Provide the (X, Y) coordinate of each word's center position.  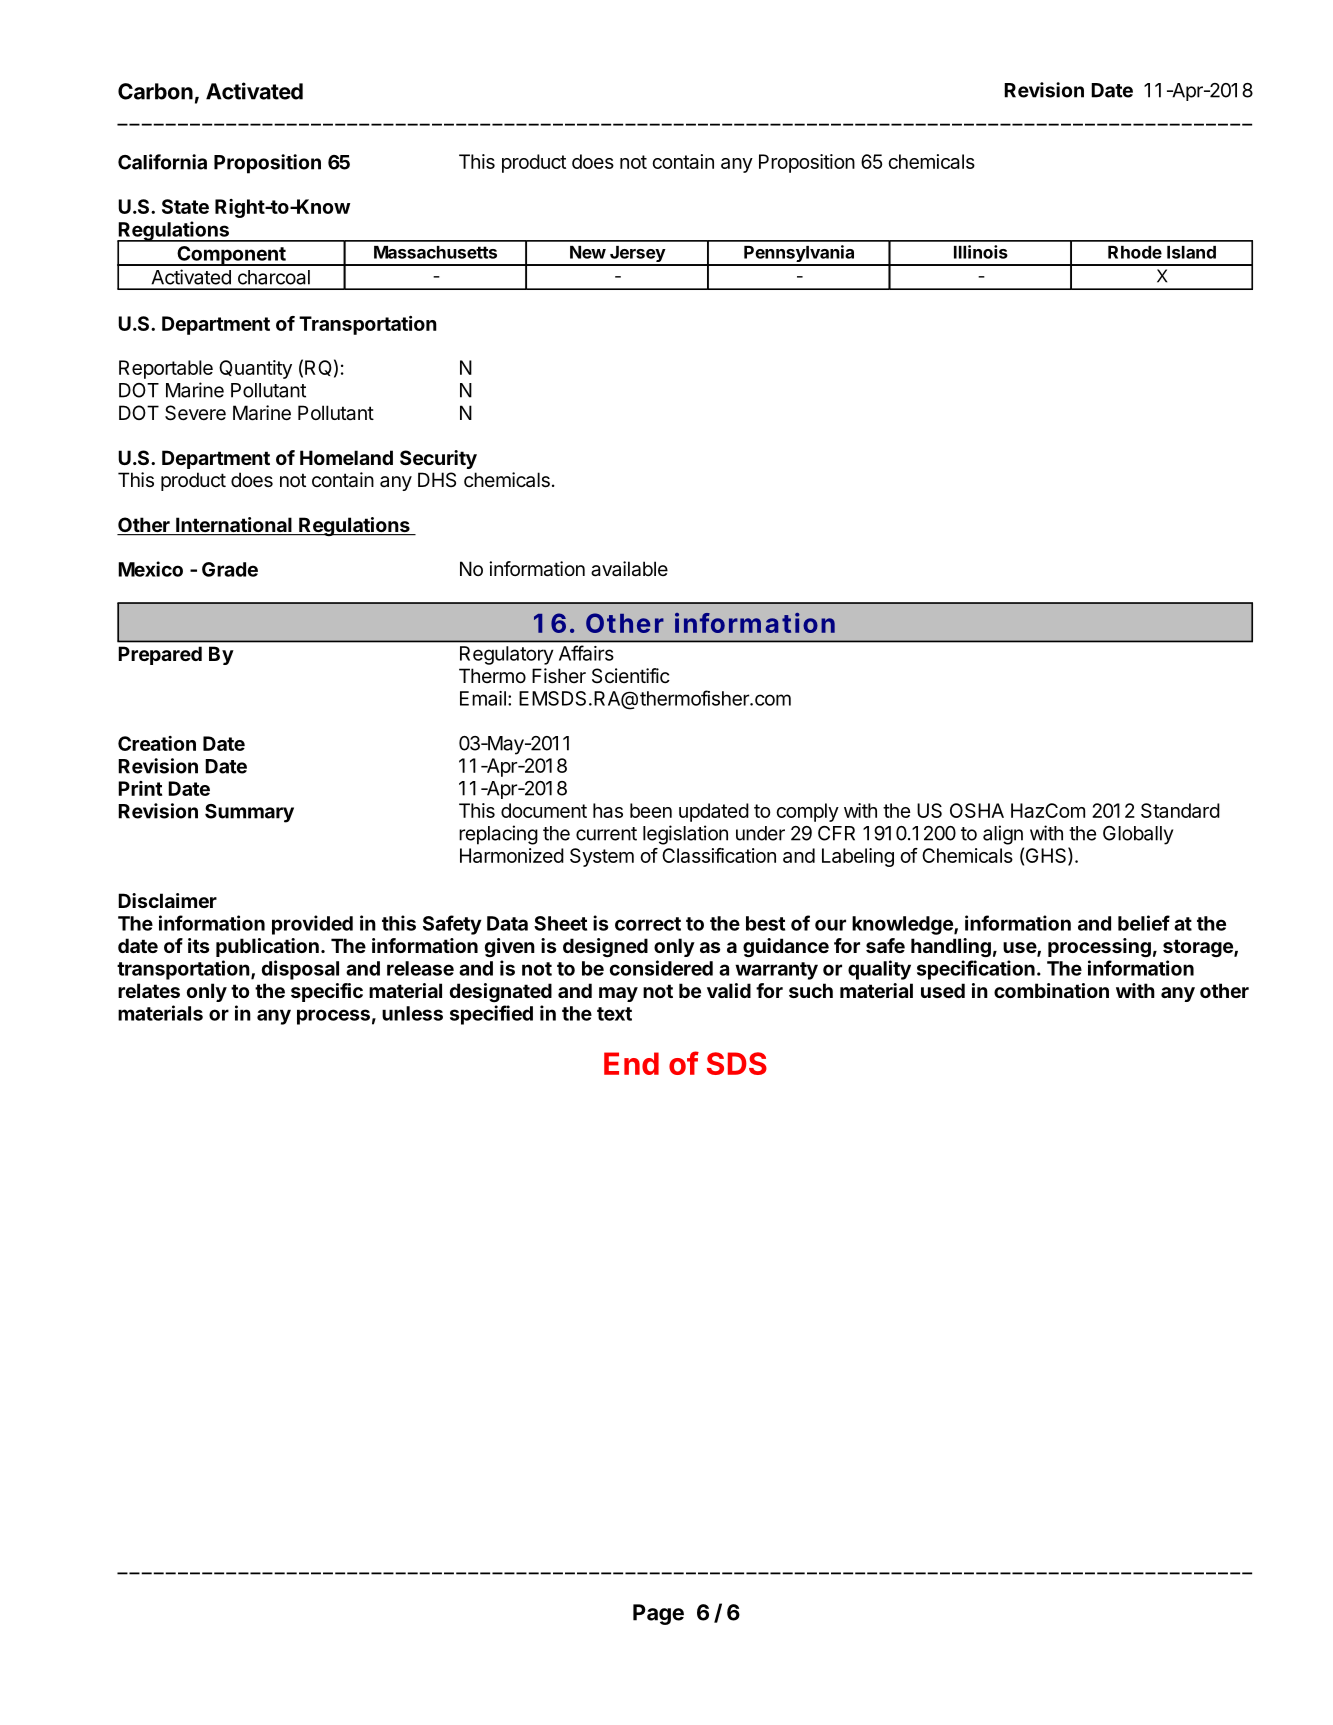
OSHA (977, 810)
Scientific (631, 675)
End (631, 1063)
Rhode (1135, 252)
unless (412, 1013)
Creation (157, 743)
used (943, 990)
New (588, 252)
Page (658, 1614)
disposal (300, 970)
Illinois (981, 252)
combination (1051, 990)
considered (661, 968)
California (162, 162)
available (629, 569)
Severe (195, 413)
